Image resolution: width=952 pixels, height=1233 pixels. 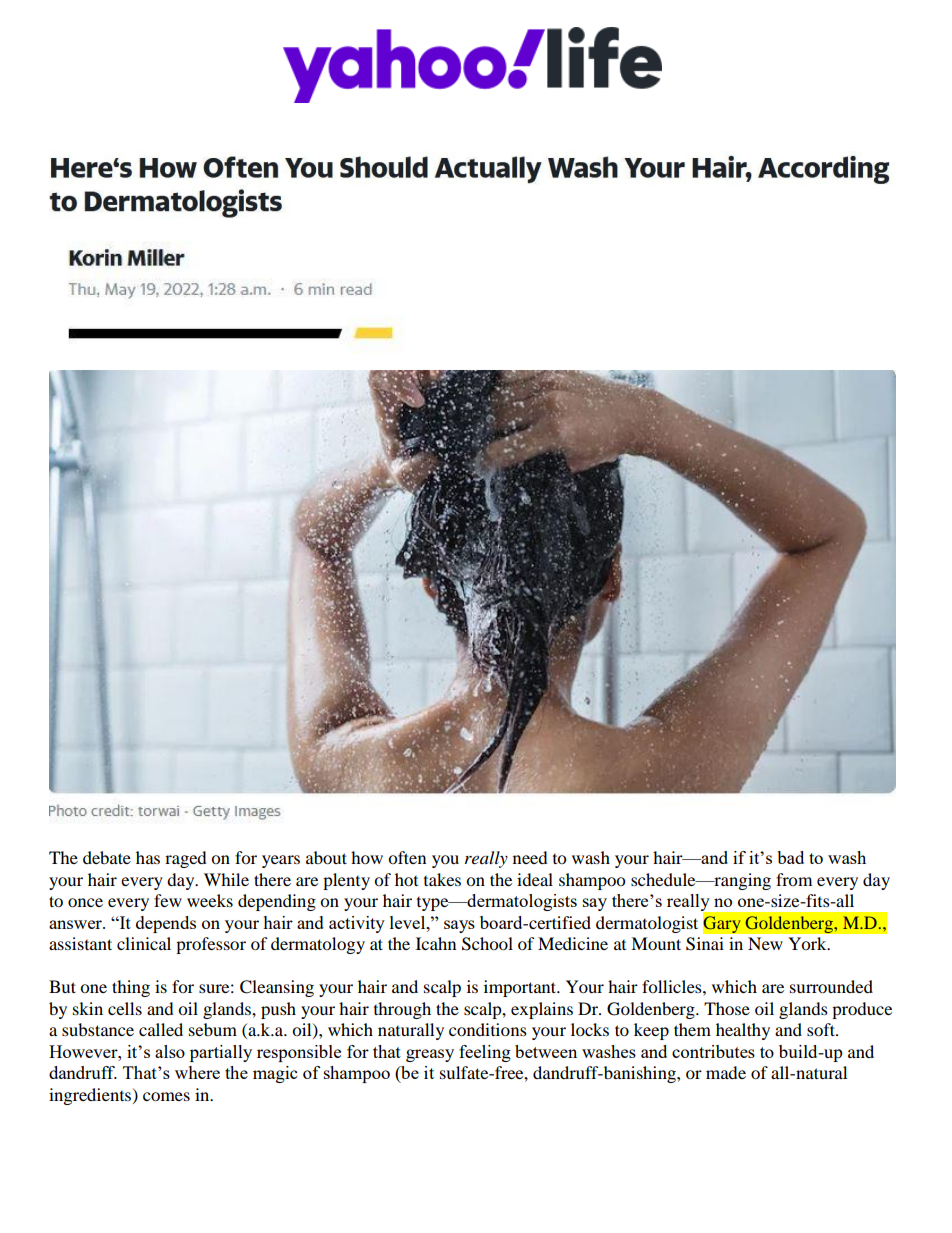 I want to click on through, so click(x=402, y=1010).
